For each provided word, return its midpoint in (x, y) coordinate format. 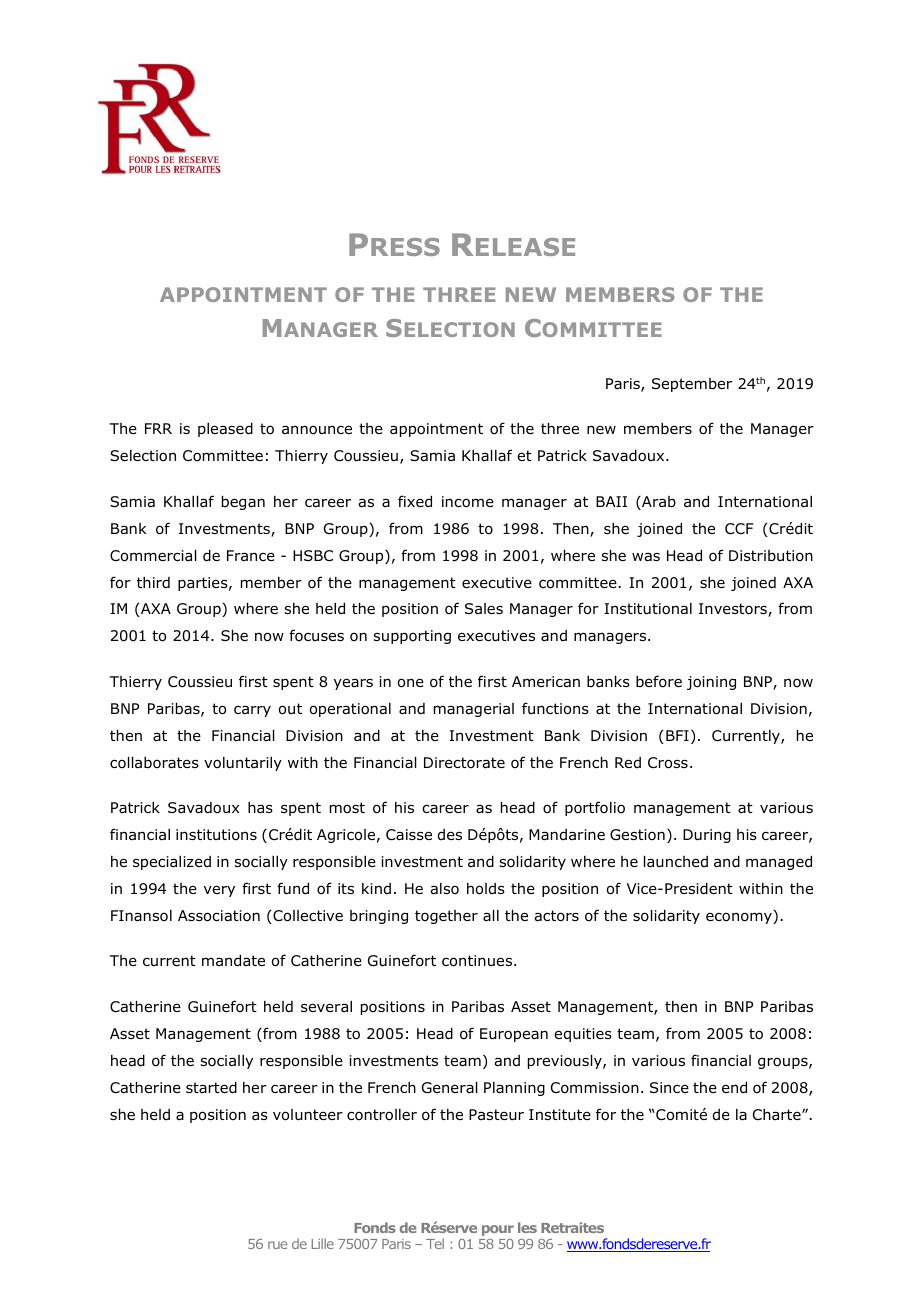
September (692, 385)
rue (277, 1245)
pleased (225, 430)
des (450, 834)
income (468, 502)
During (707, 836)
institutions (216, 835)
